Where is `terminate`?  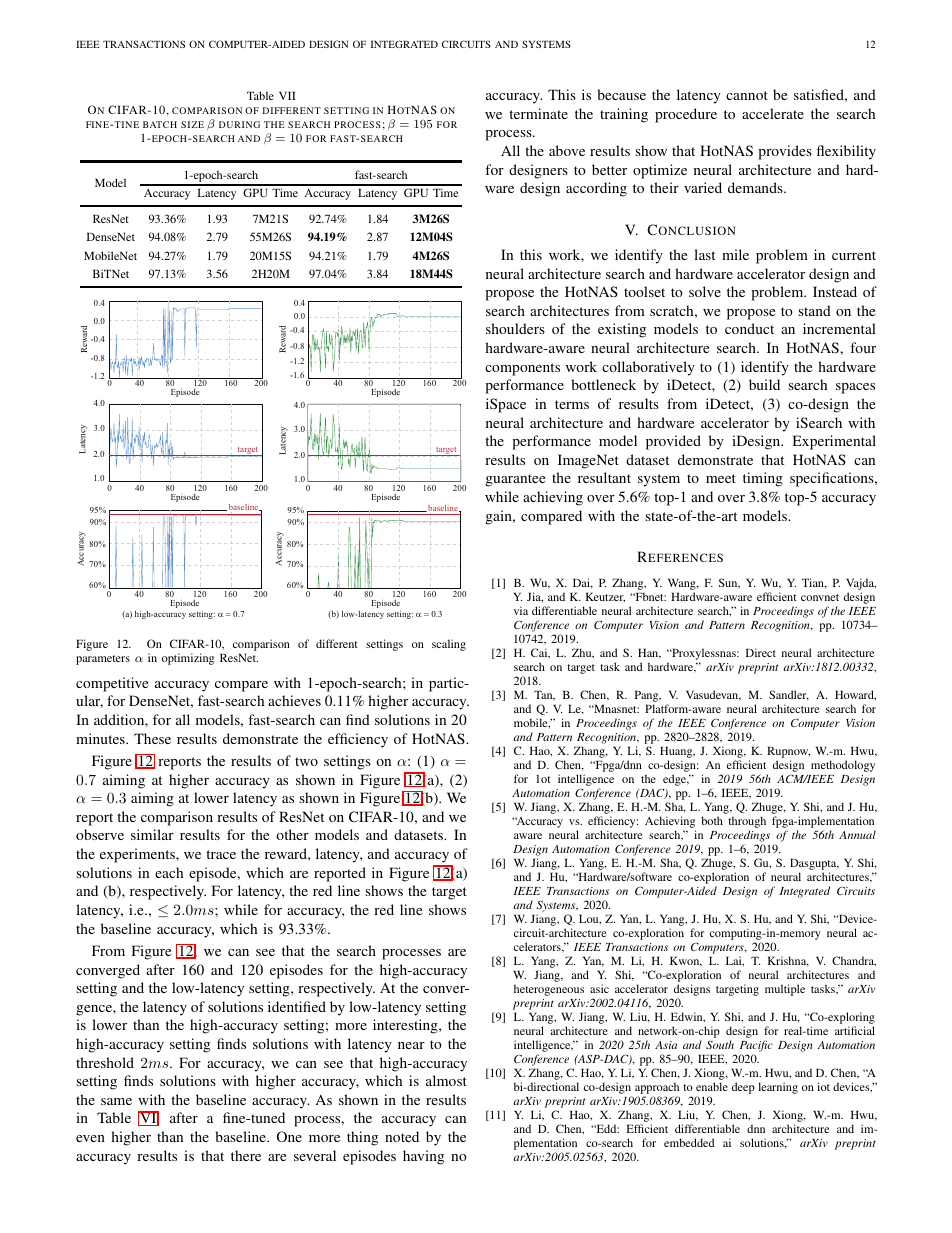 terminate is located at coordinates (538, 113).
